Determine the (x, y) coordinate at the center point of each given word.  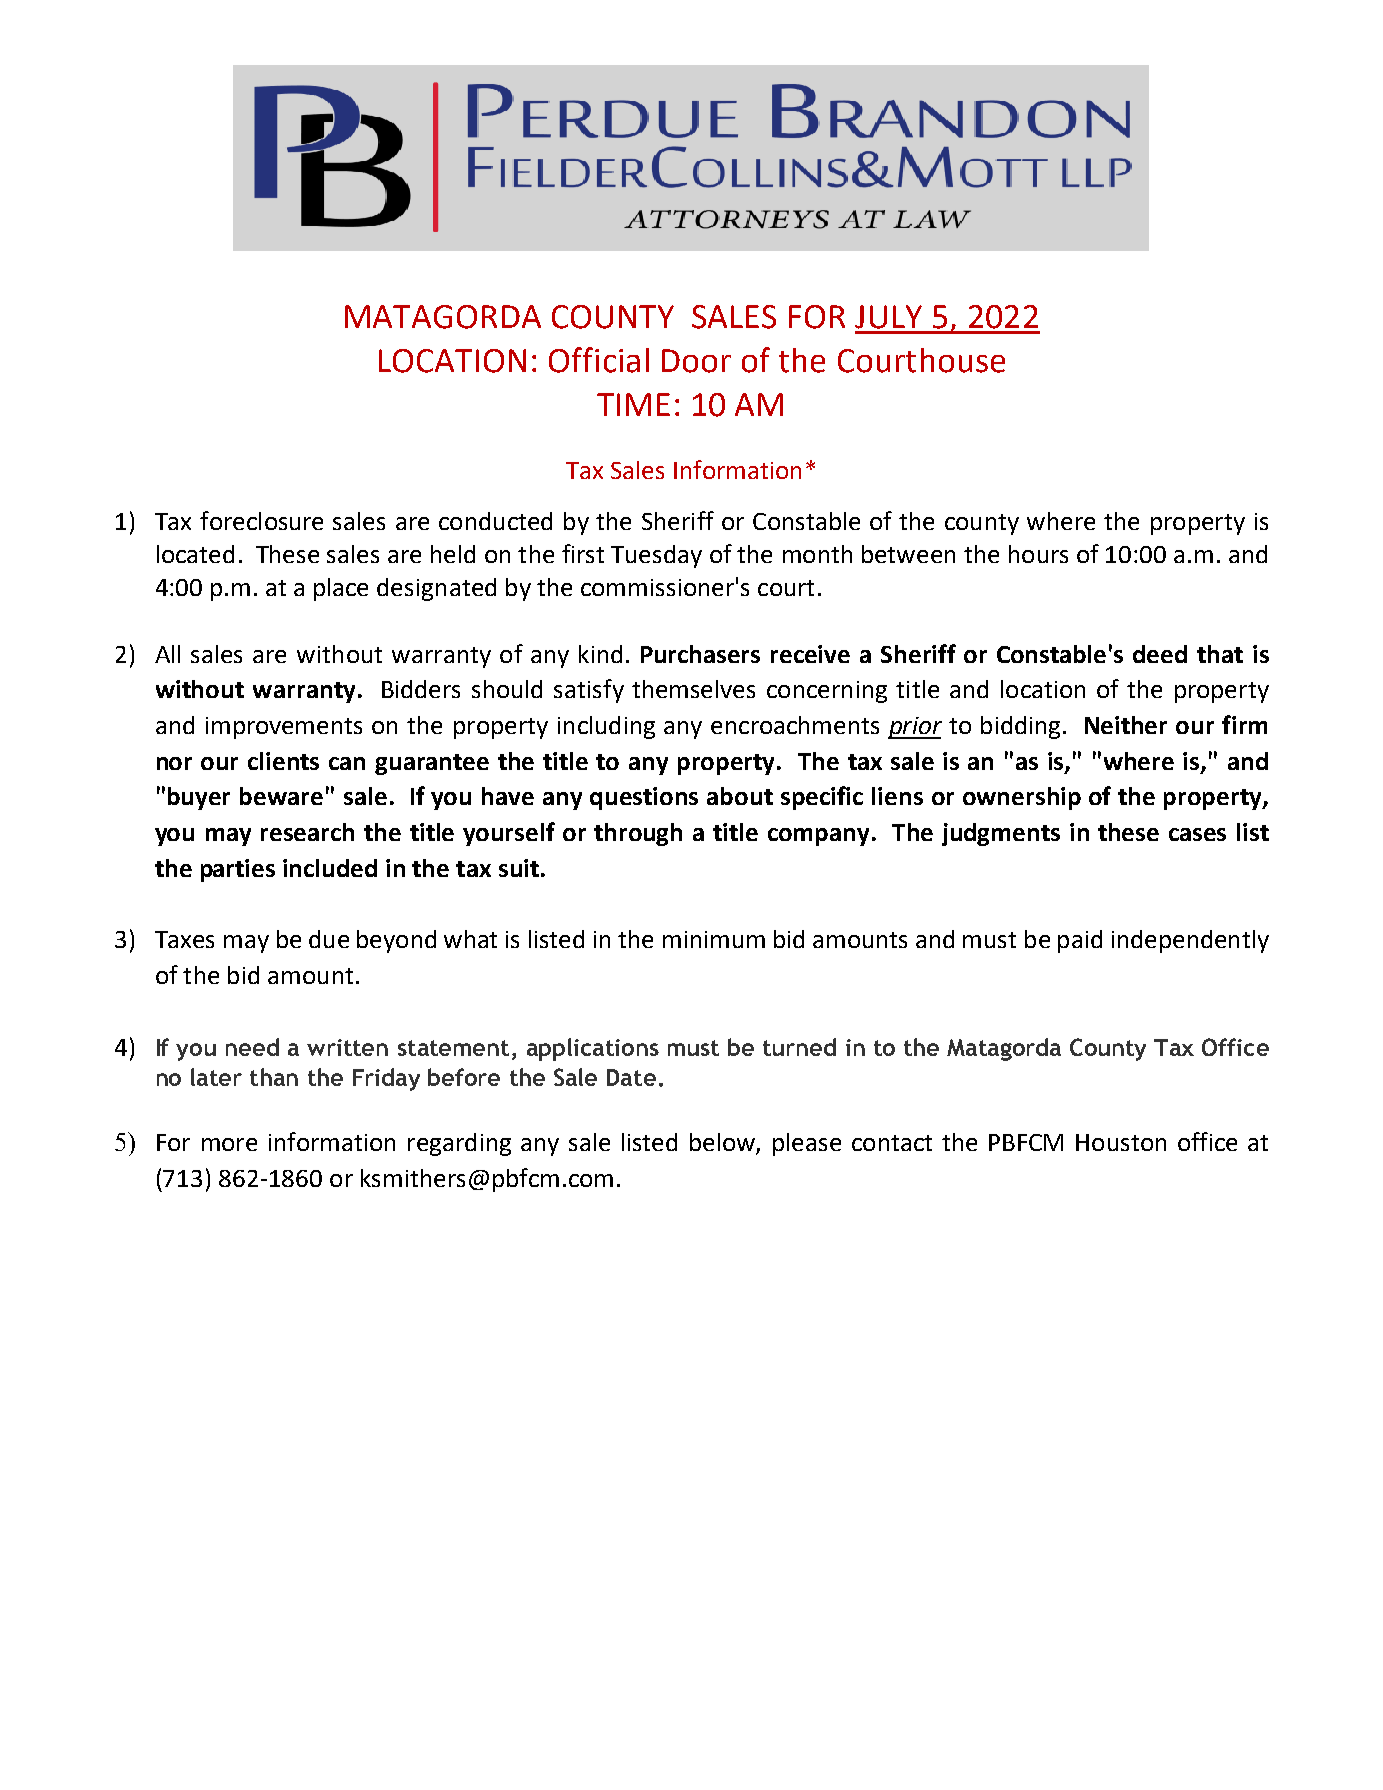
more (229, 1144)
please (807, 1144)
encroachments (795, 725)
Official (599, 360)
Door (696, 361)
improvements (284, 728)
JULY (888, 317)
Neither (1126, 725)
